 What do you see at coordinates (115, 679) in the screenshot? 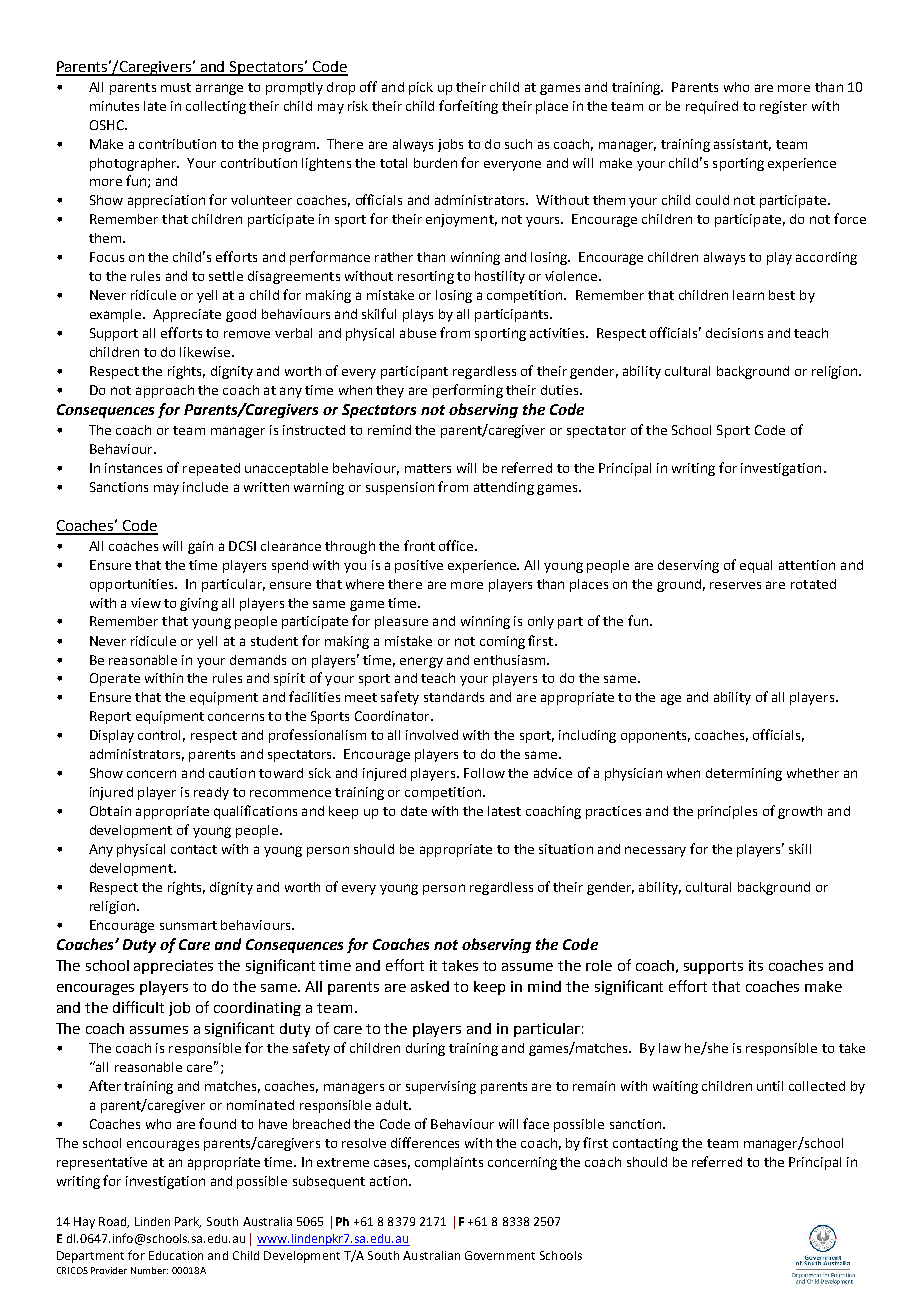
I see `Operate` at bounding box center [115, 679].
